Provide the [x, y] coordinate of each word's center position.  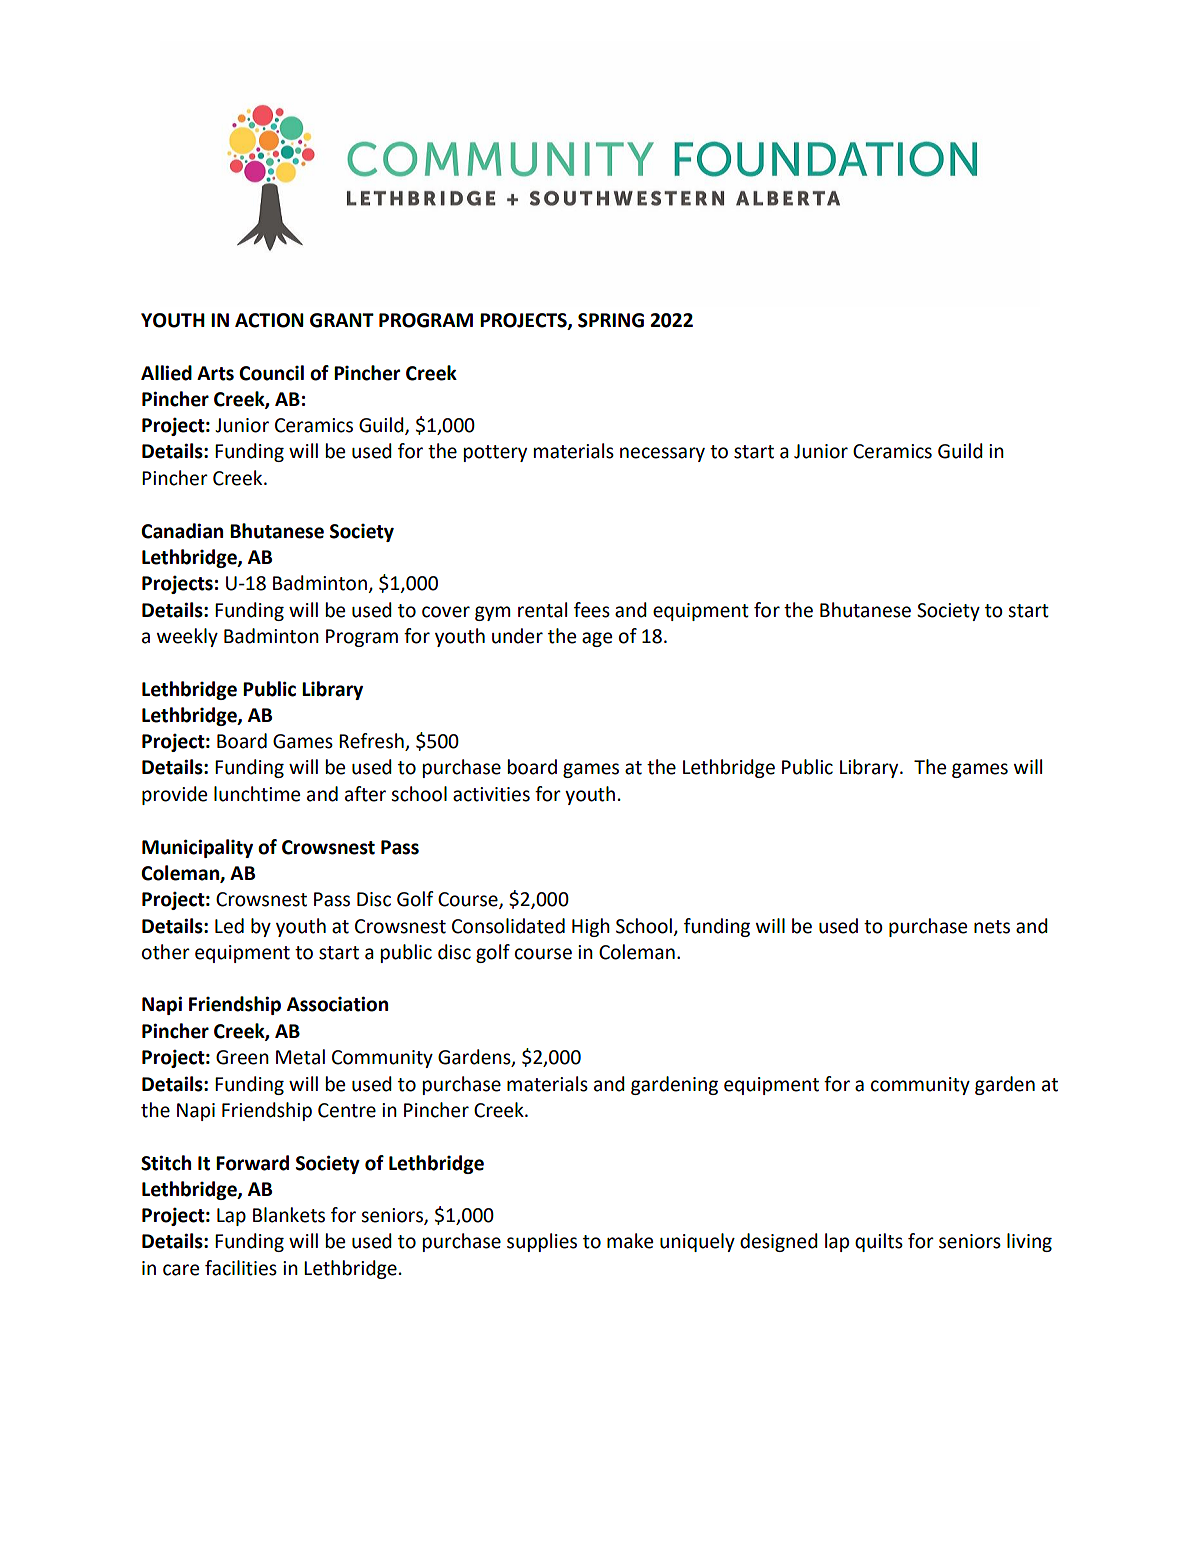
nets [992, 927]
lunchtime [257, 794]
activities [491, 794]
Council [271, 373]
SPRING [611, 320]
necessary [662, 454]
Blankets [289, 1215]
